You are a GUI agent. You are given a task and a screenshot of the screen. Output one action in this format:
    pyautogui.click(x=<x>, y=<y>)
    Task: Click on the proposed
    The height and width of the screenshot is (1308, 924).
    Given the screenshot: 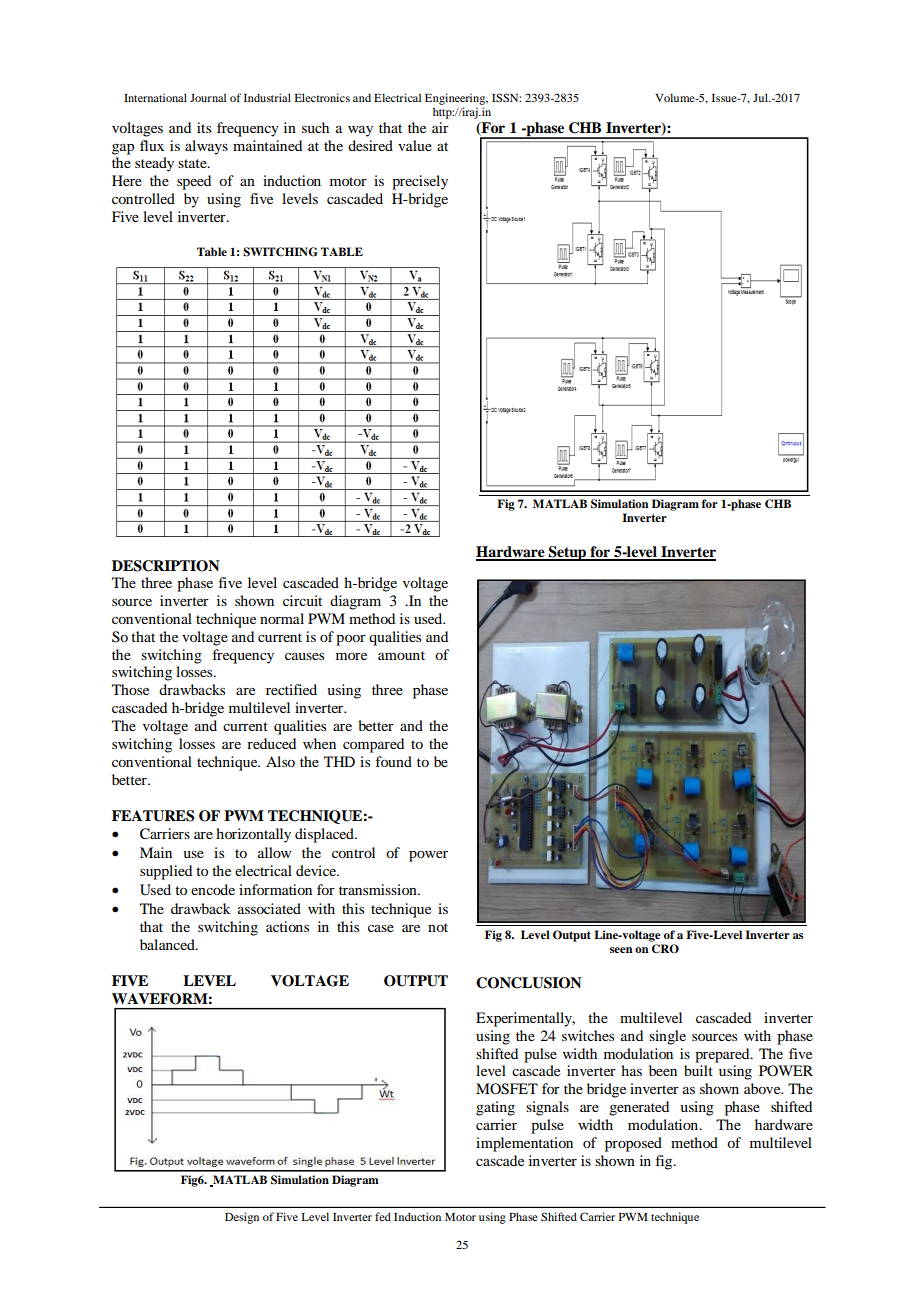 What is the action you would take?
    pyautogui.click(x=633, y=1144)
